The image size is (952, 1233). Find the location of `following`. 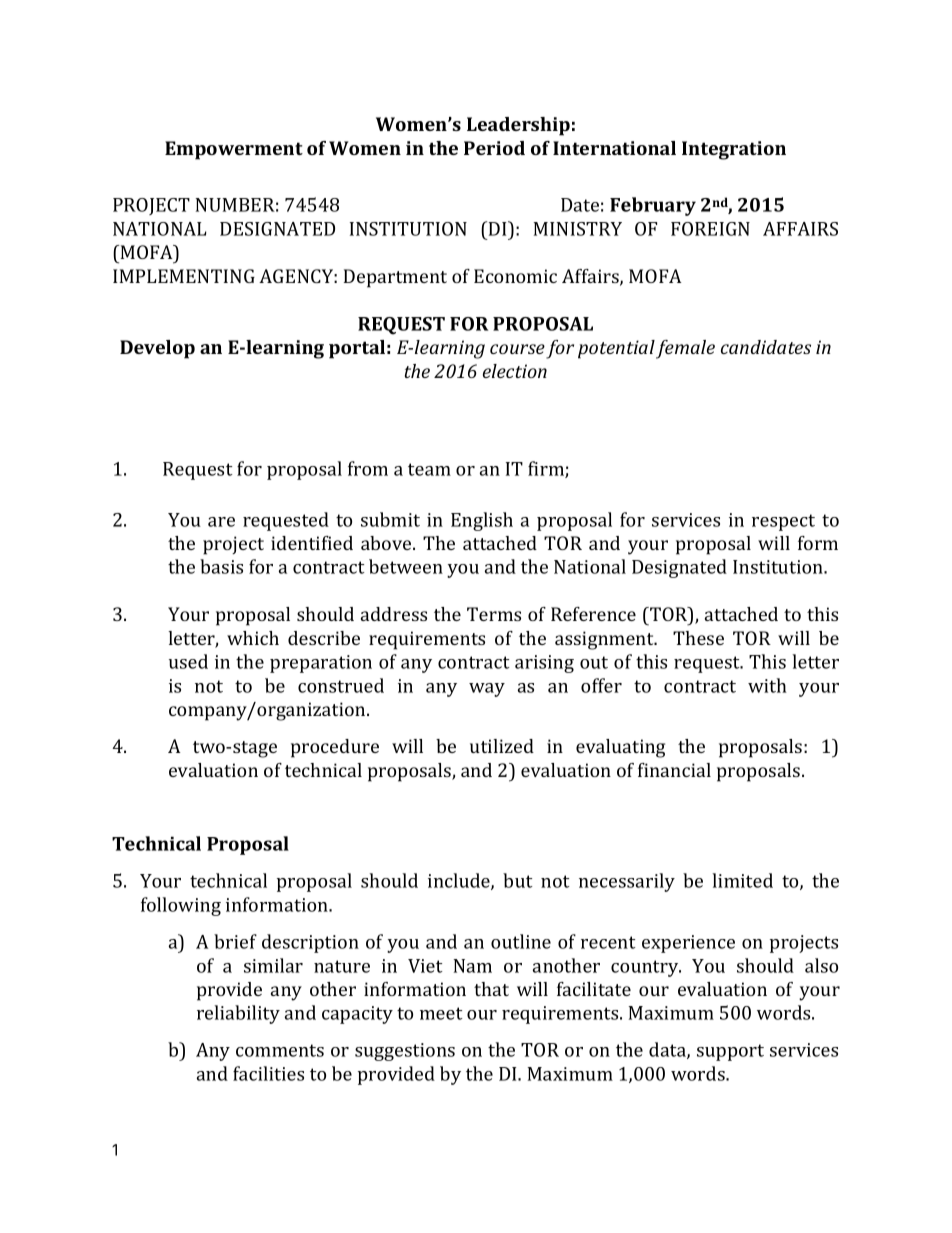

following is located at coordinates (181, 906).
